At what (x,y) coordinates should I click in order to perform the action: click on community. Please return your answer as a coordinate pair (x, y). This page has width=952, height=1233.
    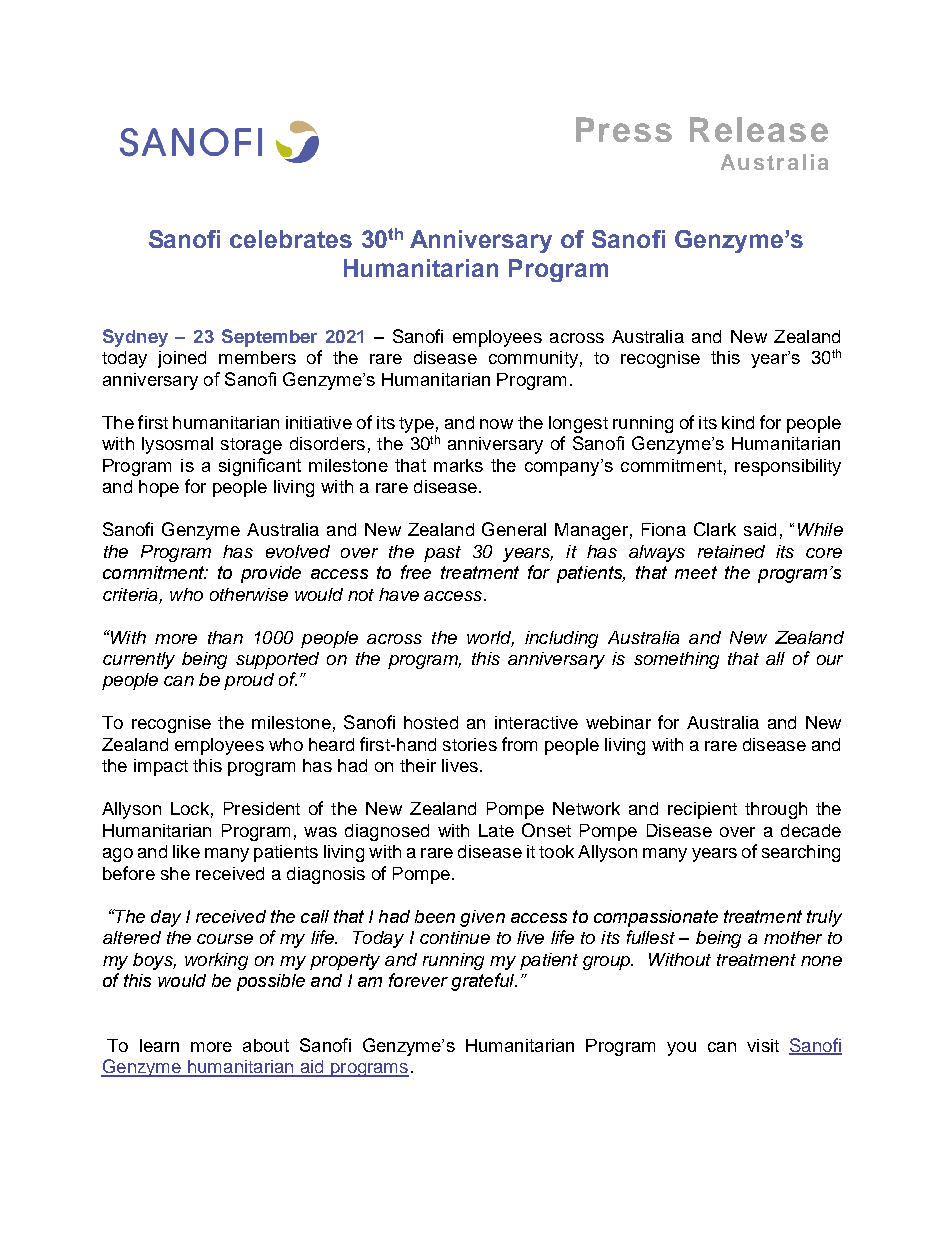
    Looking at the image, I should click on (533, 359).
